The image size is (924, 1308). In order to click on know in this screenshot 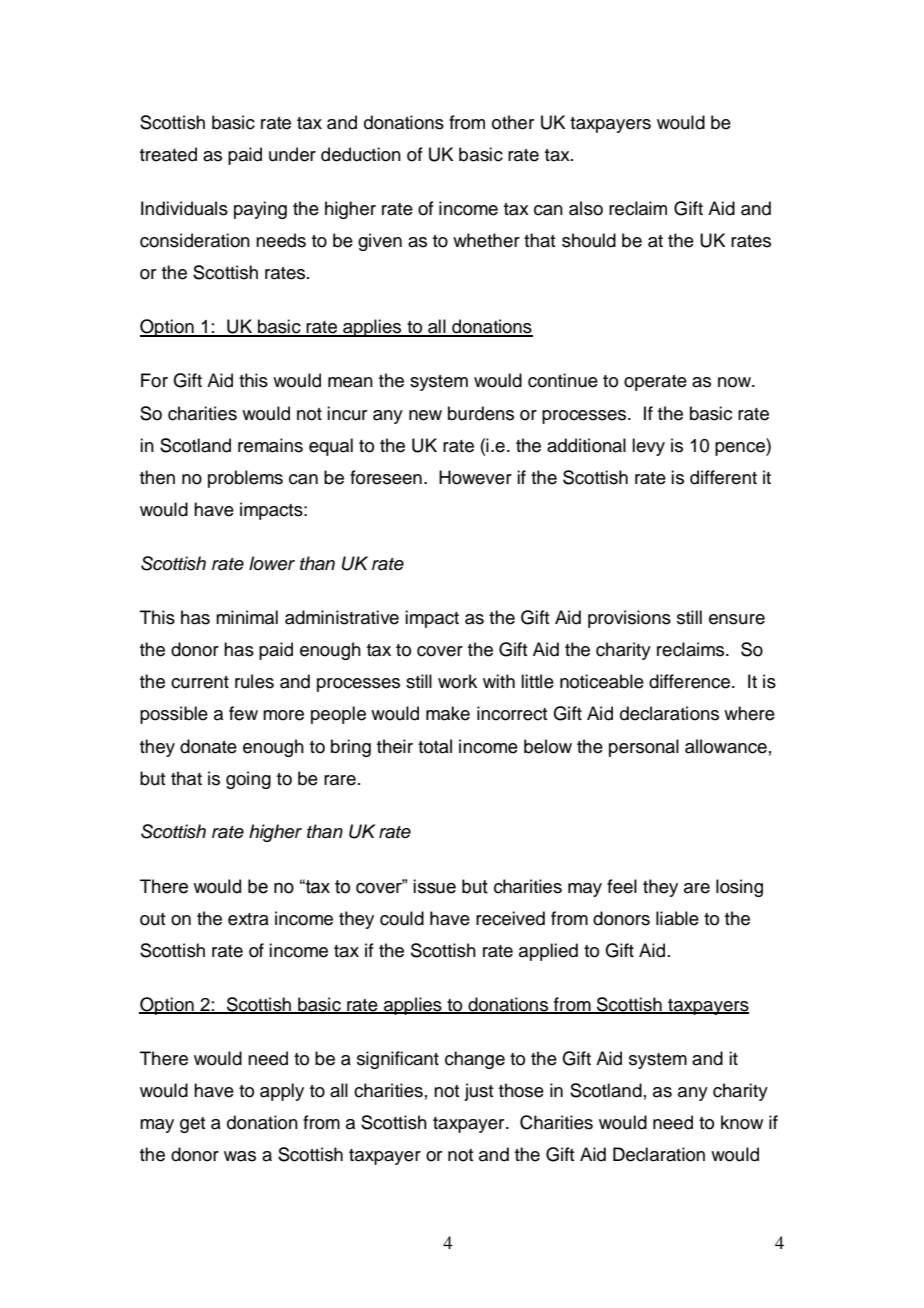, I will do `click(742, 1122)`.
